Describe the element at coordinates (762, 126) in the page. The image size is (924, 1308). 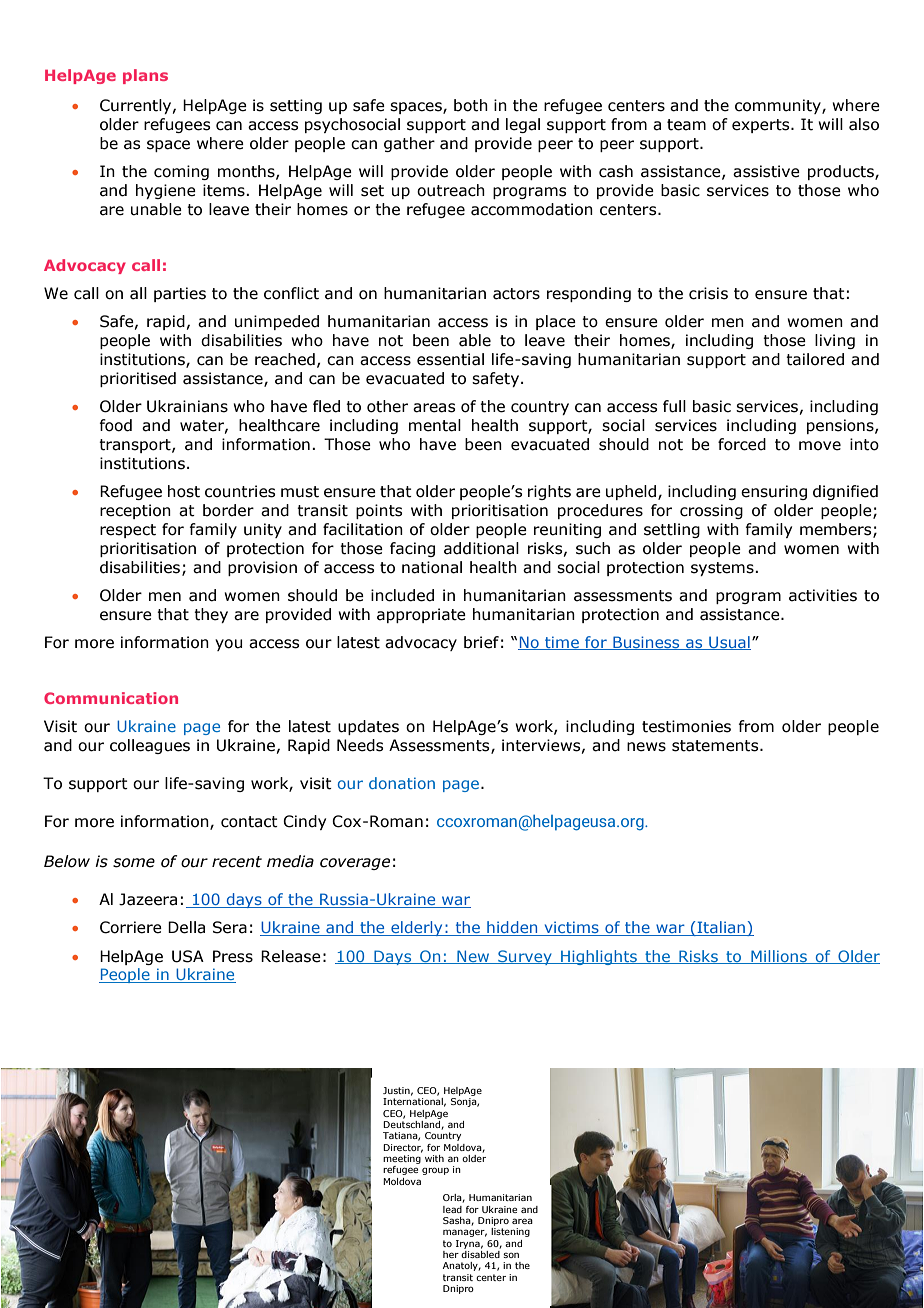
I see `experts` at that location.
